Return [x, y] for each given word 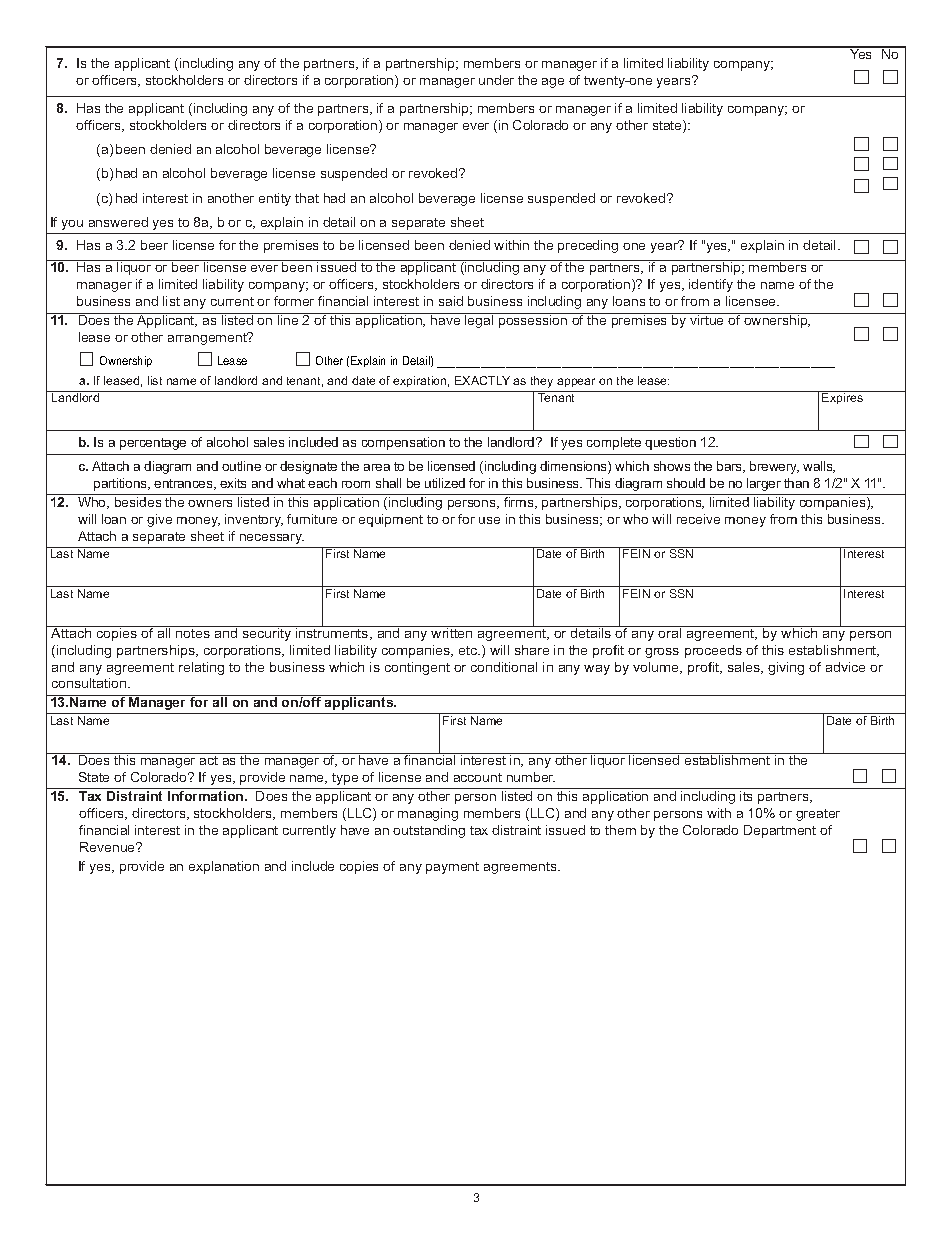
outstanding [429, 831]
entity [275, 199]
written [452, 632]
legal [479, 320]
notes [193, 632]
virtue [707, 319]
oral [670, 632]
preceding [588, 246]
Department [780, 831]
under [496, 80]
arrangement [208, 338]
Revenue [109, 847]
